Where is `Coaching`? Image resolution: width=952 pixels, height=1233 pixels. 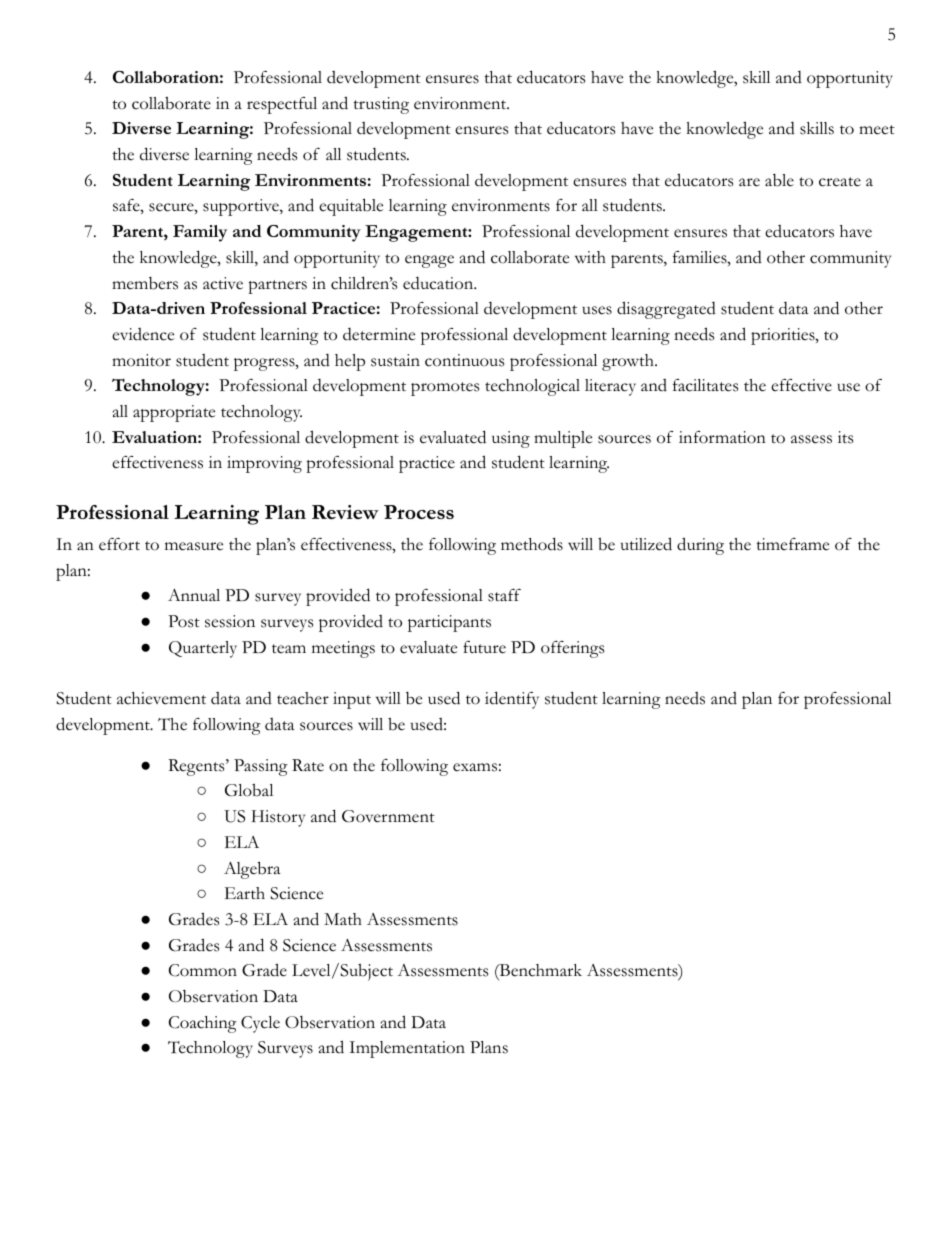 Coaching is located at coordinates (203, 1024).
